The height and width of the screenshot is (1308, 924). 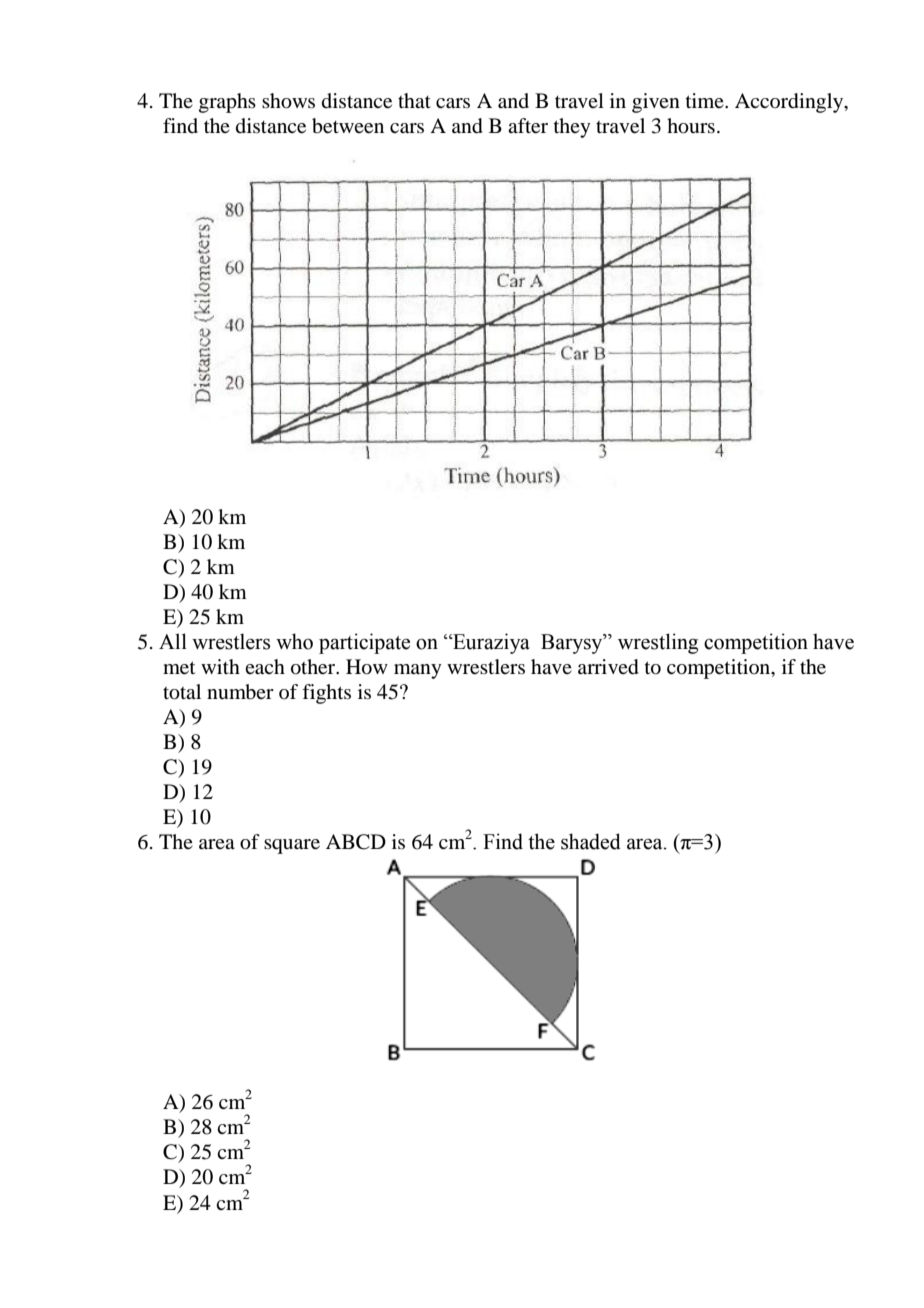 What do you see at coordinates (265, 667) in the screenshot?
I see `each` at bounding box center [265, 667].
